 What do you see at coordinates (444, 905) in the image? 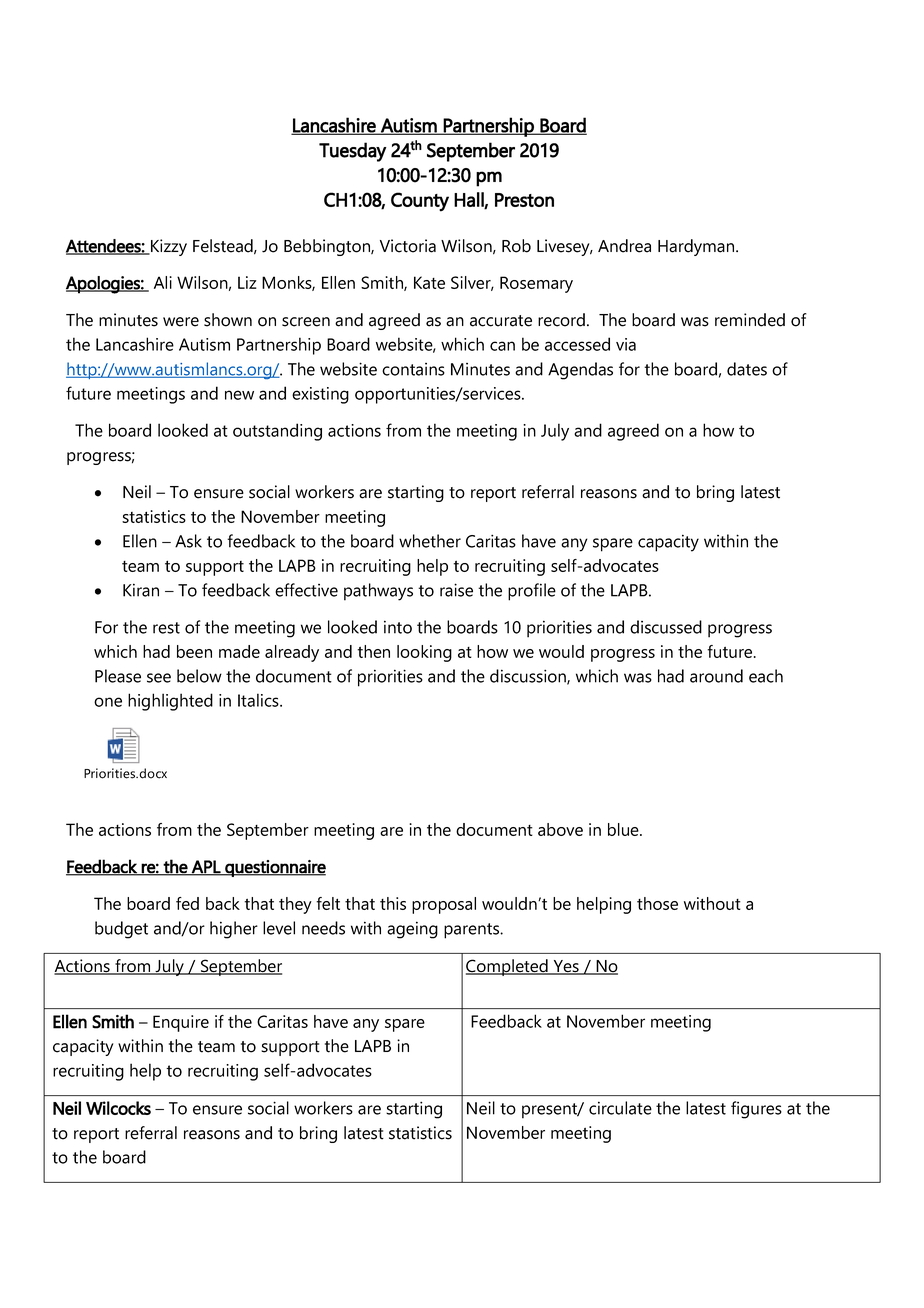
I see `proposal` at bounding box center [444, 905].
